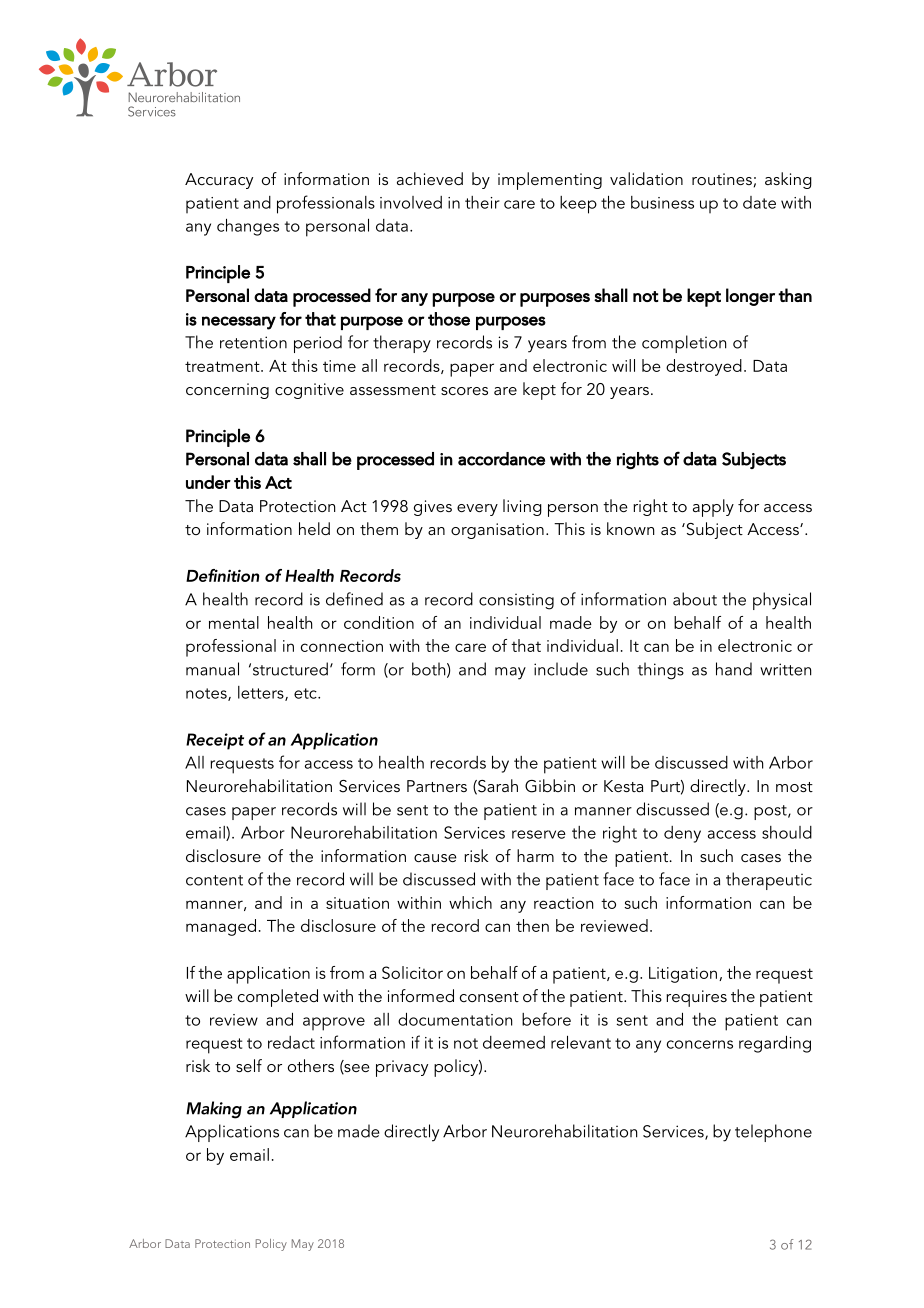  What do you see at coordinates (539, 834) in the page?
I see `reserve` at bounding box center [539, 834].
